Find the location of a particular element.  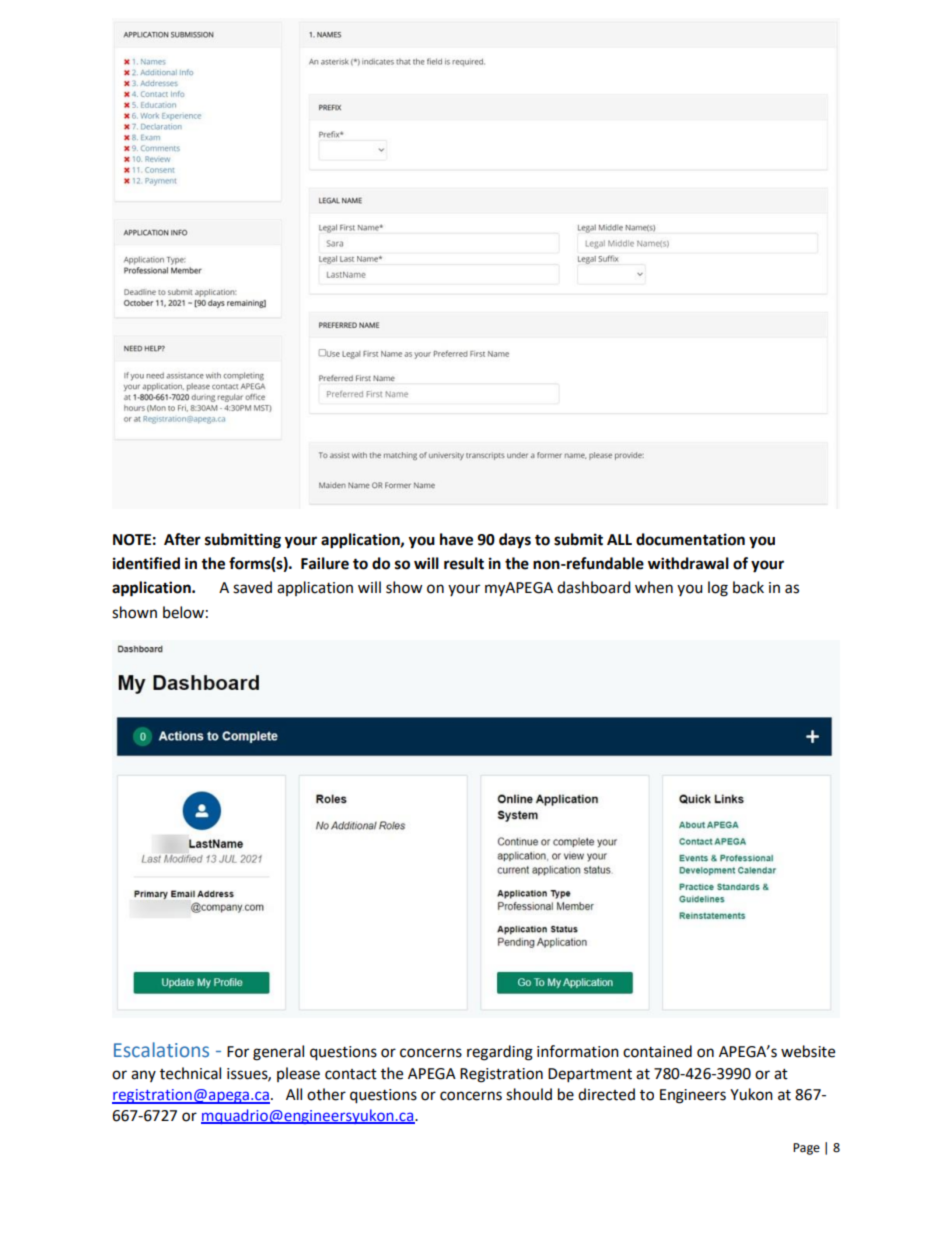

saved is located at coordinates (252, 587).
